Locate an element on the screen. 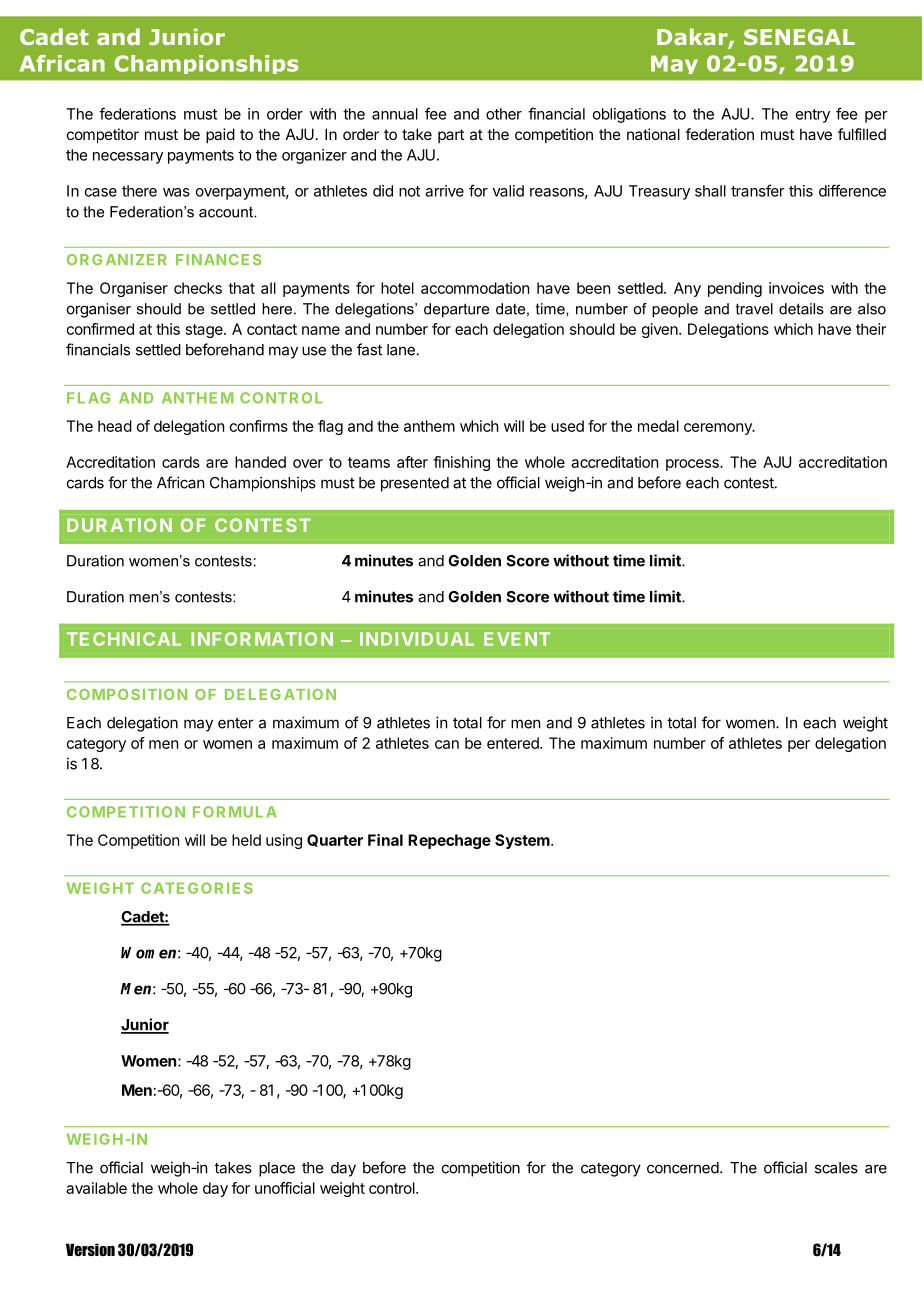 This screenshot has height=1308, width=924. checks is located at coordinates (198, 288).
